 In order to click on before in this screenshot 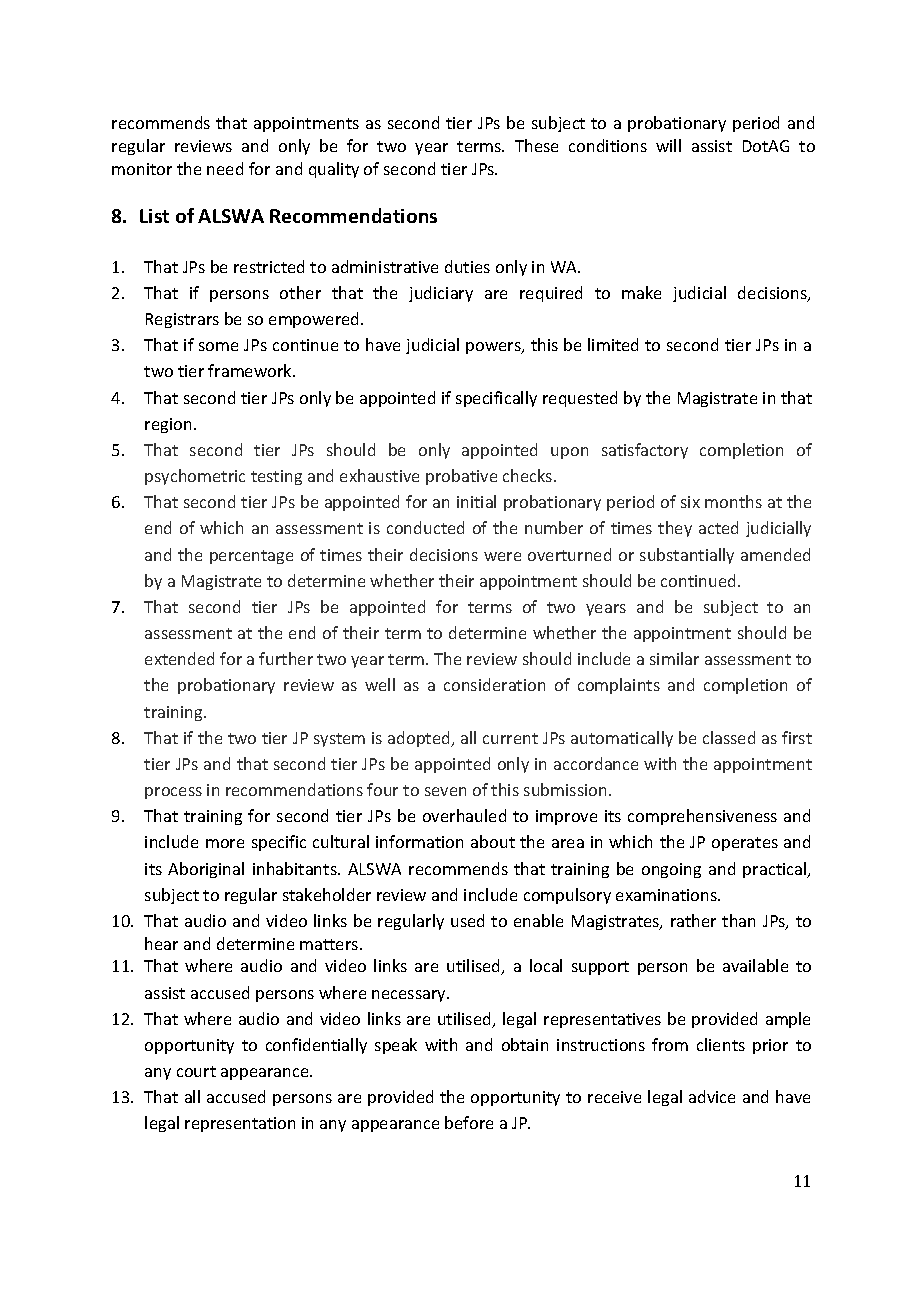, I will do `click(469, 1122)`.
